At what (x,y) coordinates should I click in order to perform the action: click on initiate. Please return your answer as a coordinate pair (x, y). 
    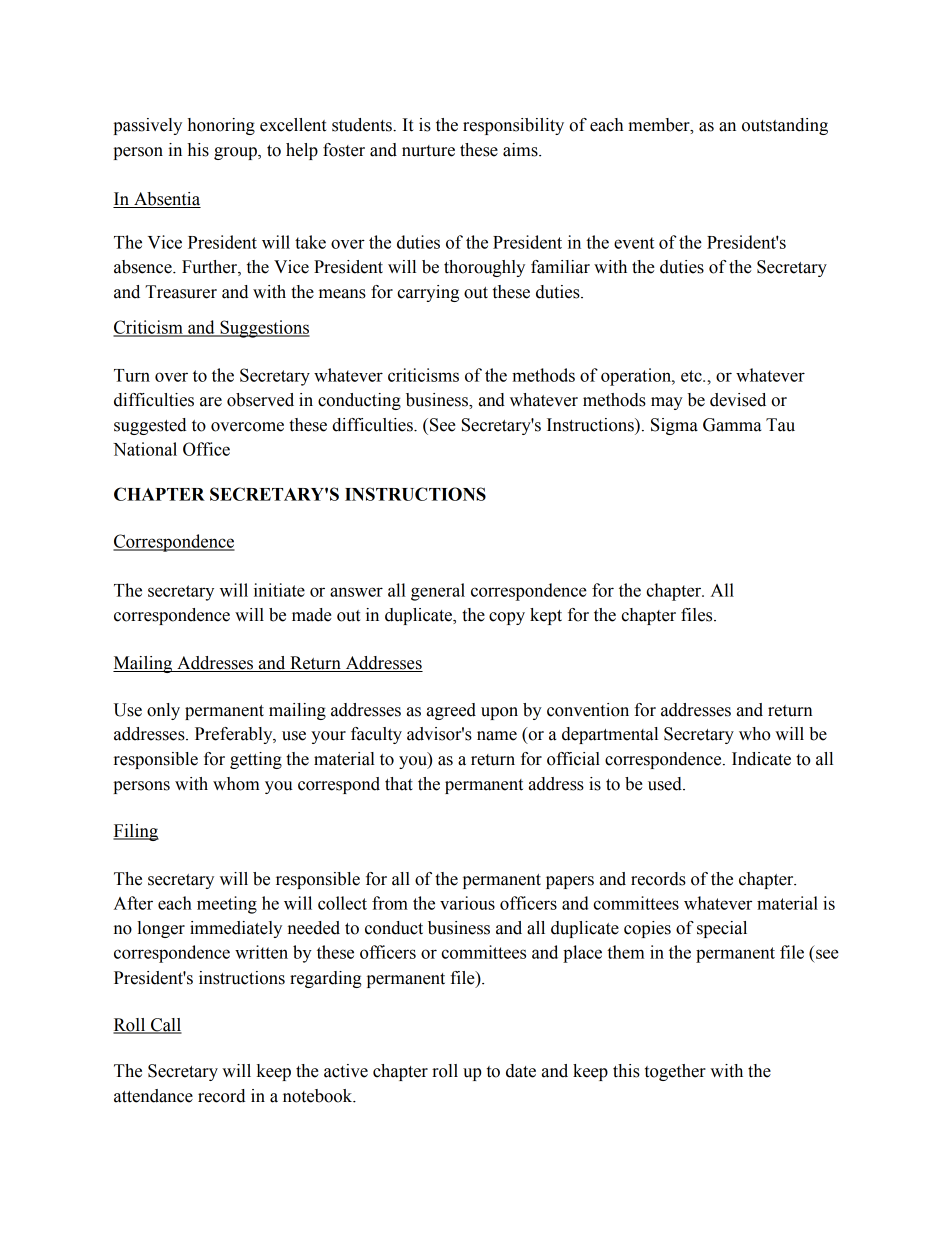
    Looking at the image, I should click on (279, 590).
